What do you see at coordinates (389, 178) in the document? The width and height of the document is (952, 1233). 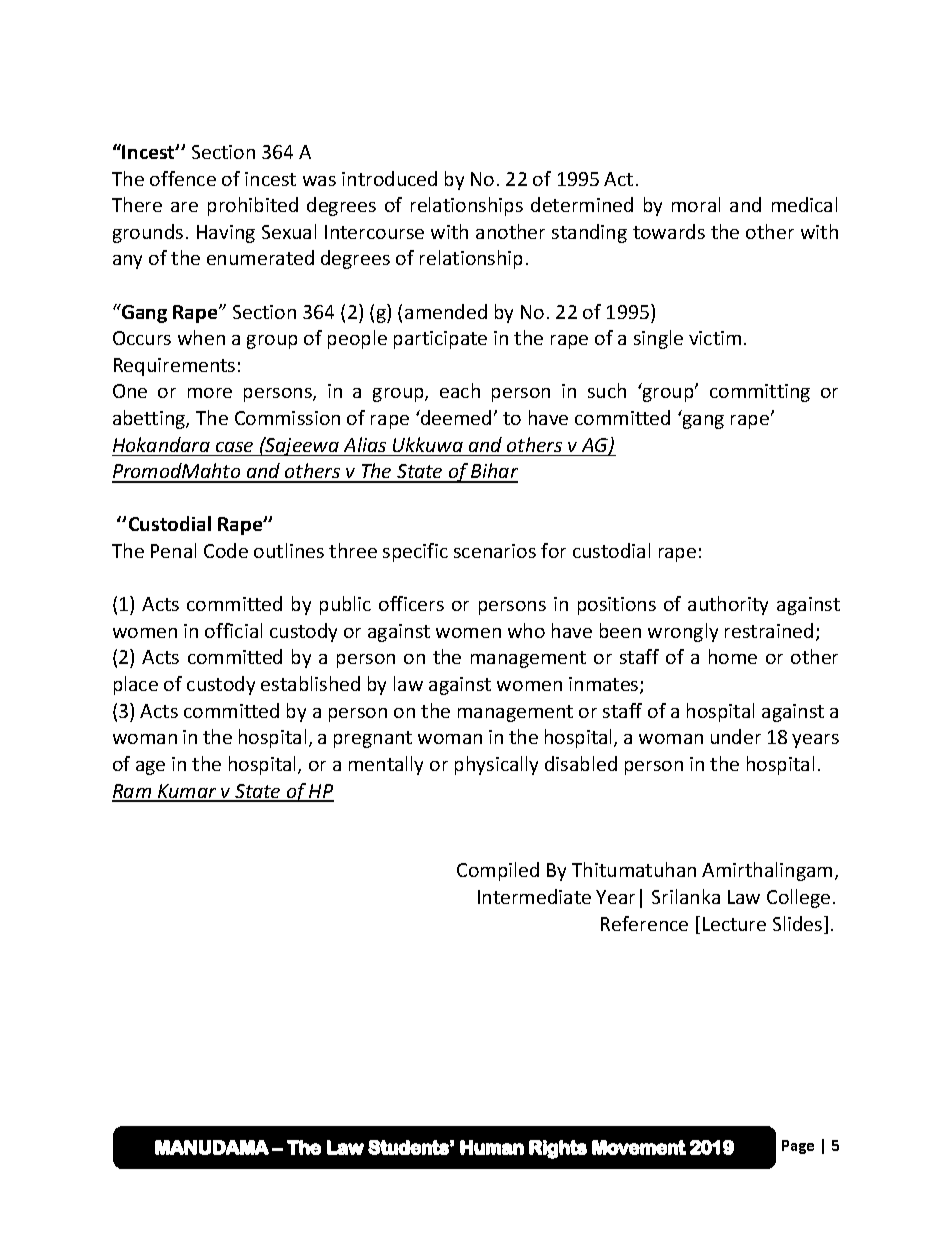 I see `introduced` at bounding box center [389, 178].
